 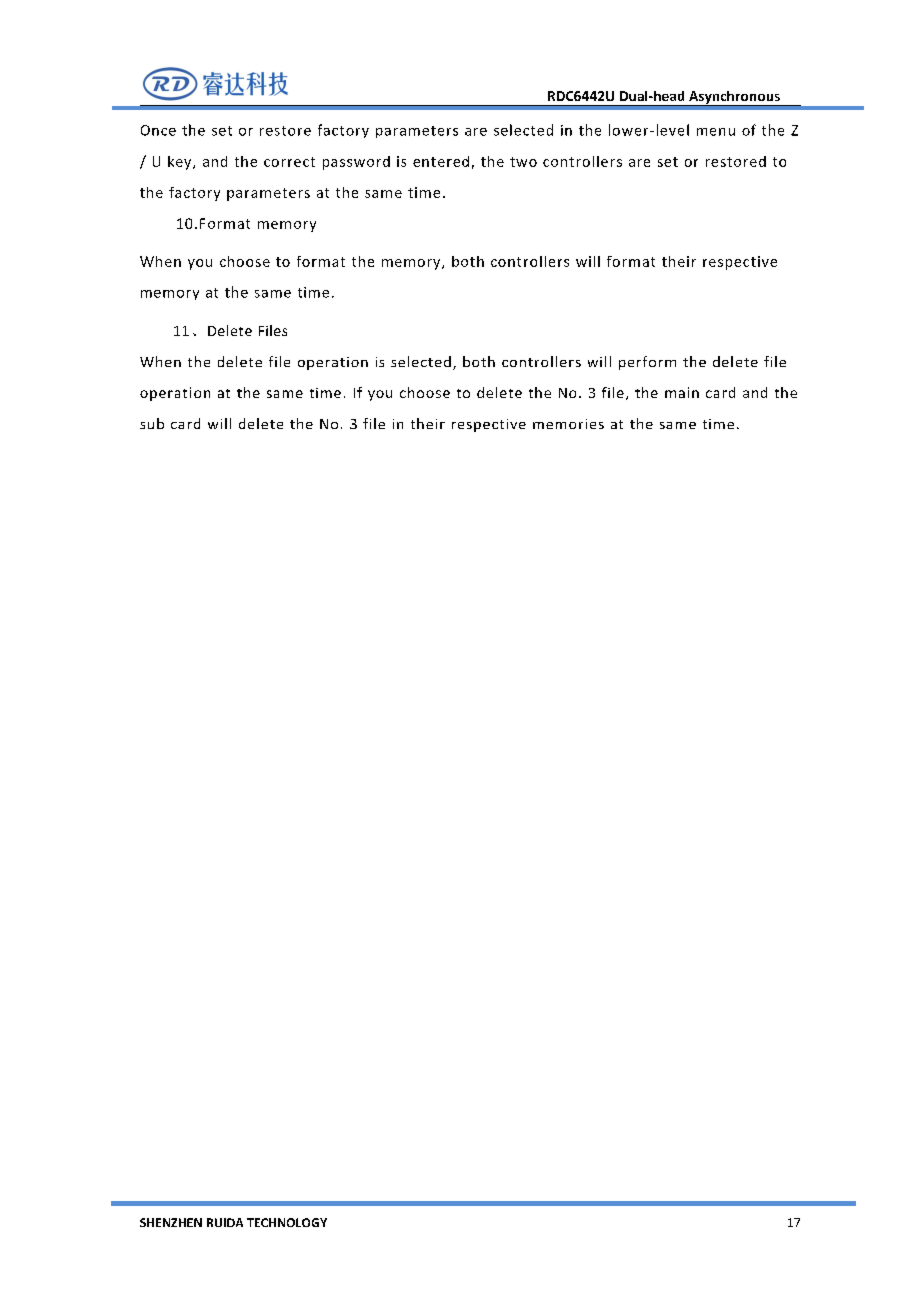 What do you see at coordinates (171, 1222) in the document?
I see `SHENZHEN` at bounding box center [171, 1222].
